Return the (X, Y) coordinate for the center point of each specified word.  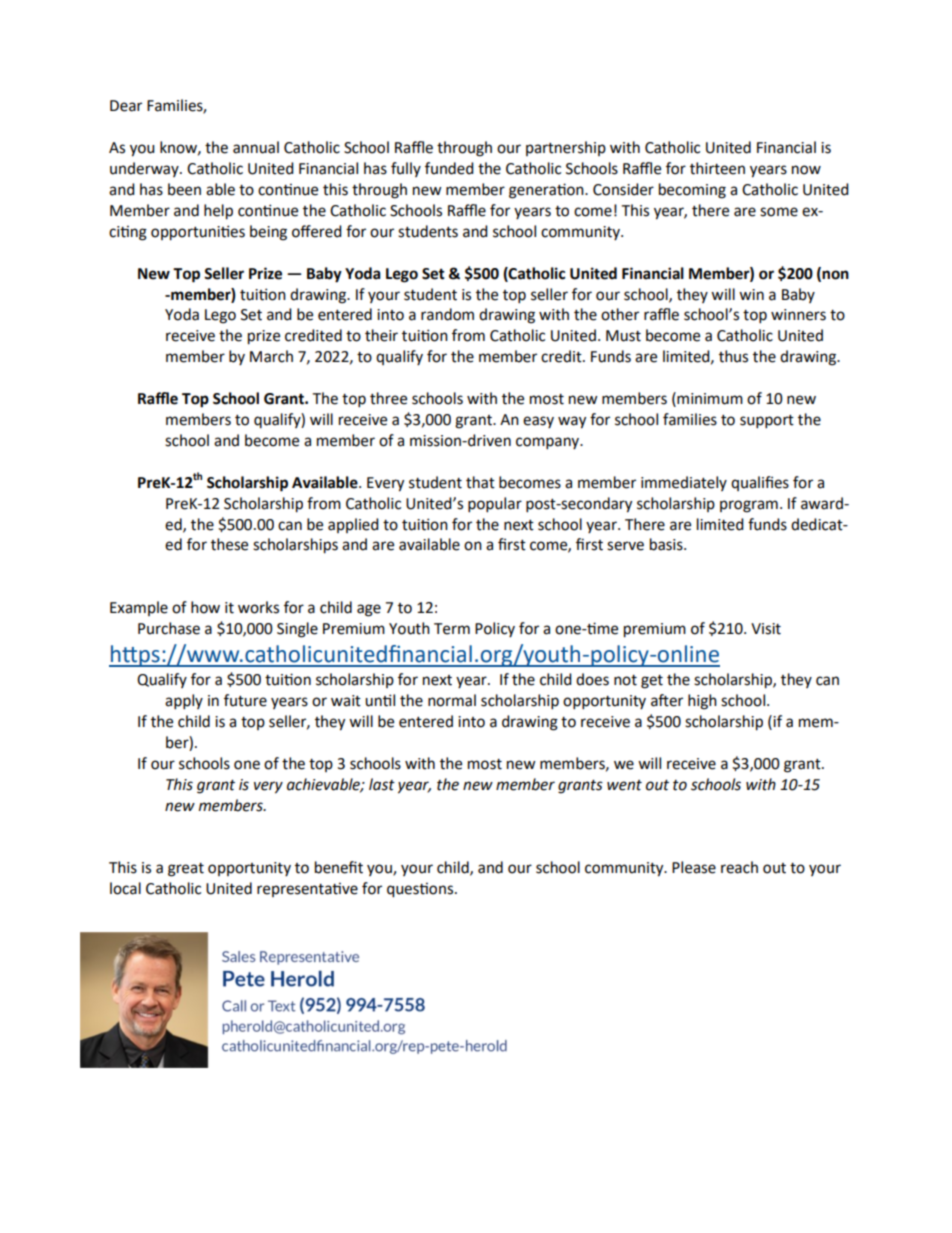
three (388, 398)
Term (452, 629)
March (271, 356)
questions (421, 890)
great (186, 870)
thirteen (717, 168)
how (205, 607)
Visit (766, 629)
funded (449, 168)
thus (733, 356)
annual (256, 147)
